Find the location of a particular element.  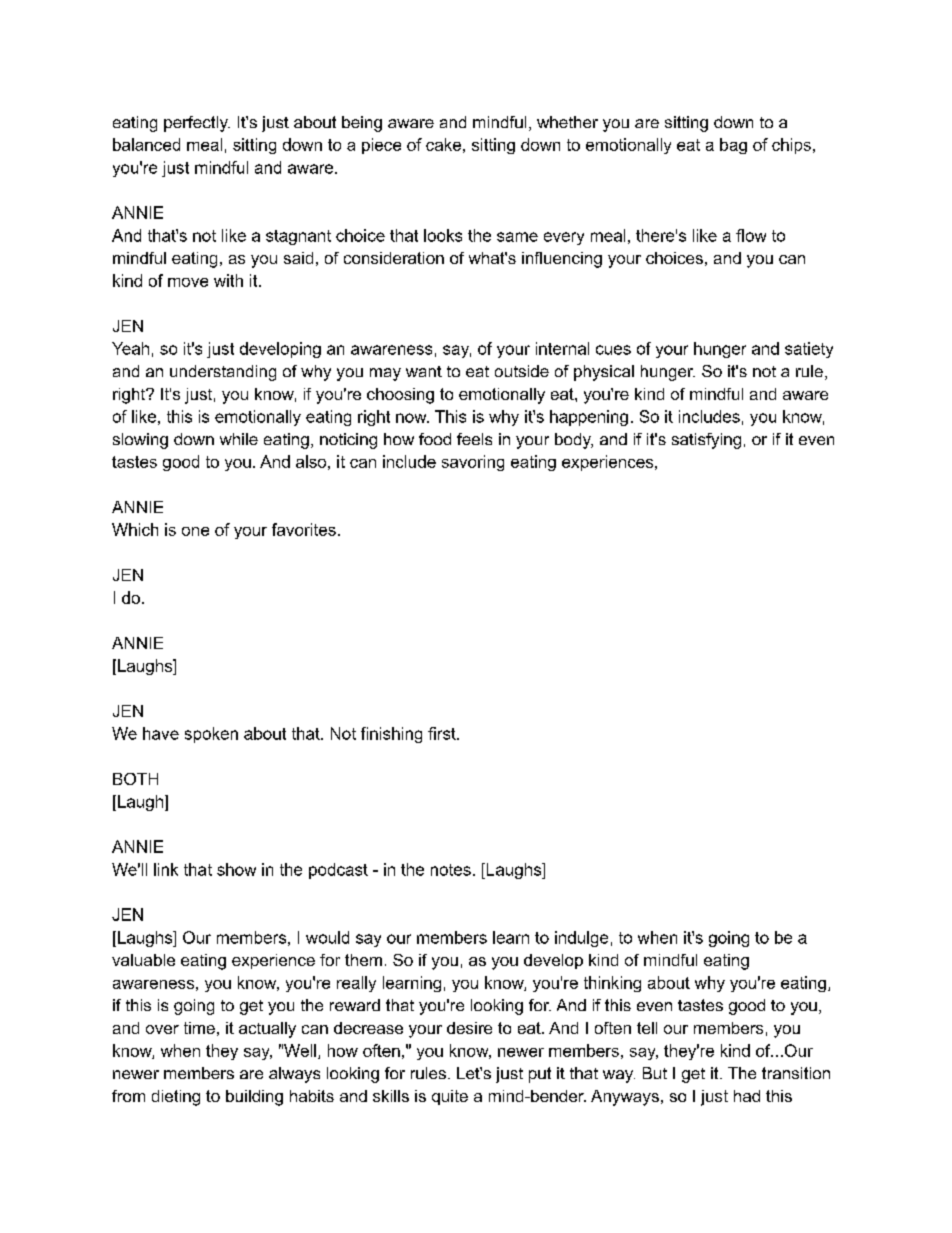

perfectly is located at coordinates (197, 124).
